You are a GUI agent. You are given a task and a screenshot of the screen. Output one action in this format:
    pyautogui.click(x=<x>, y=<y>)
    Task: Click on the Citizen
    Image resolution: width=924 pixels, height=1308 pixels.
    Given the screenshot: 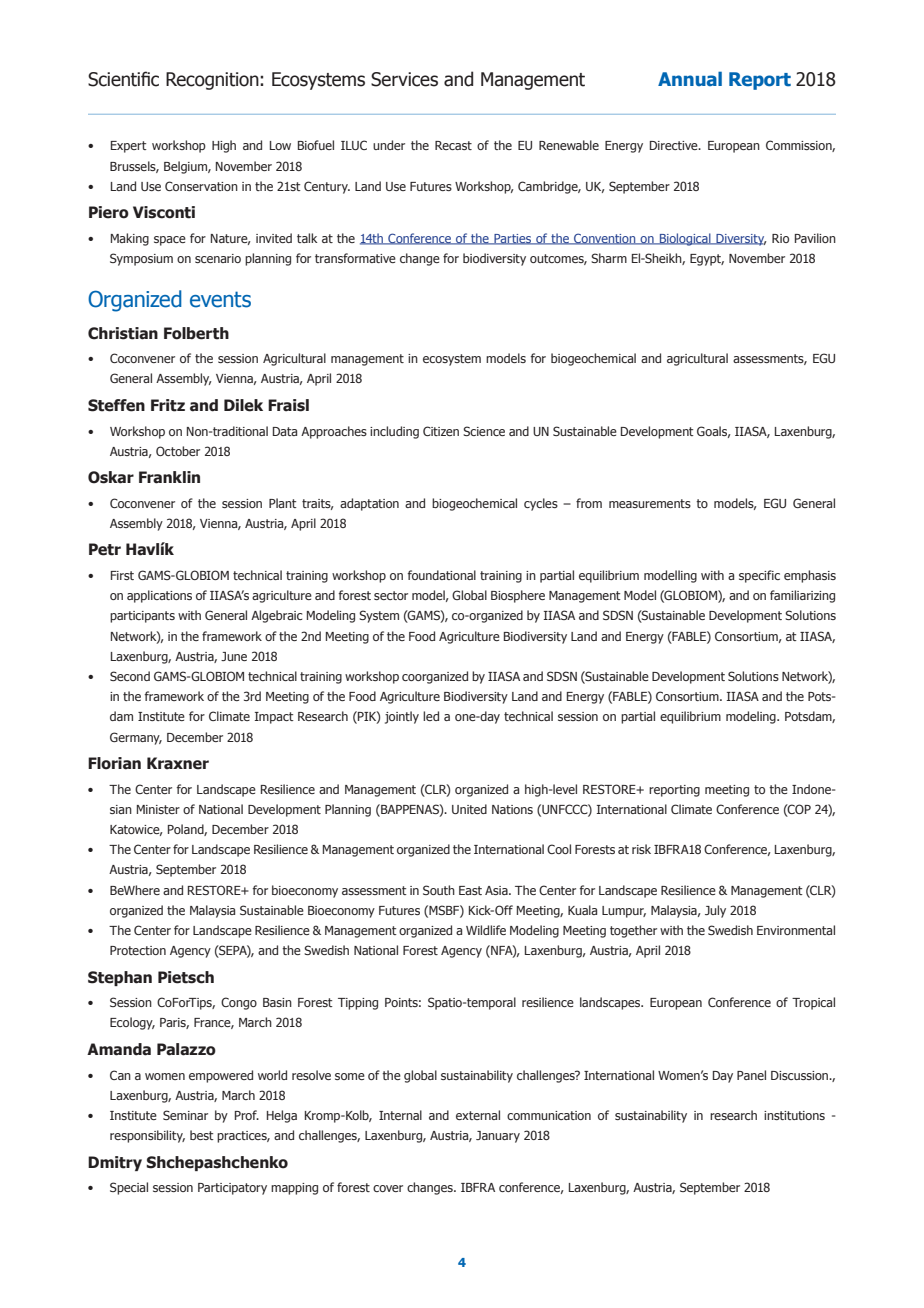 What is the action you would take?
    pyautogui.click(x=441, y=431)
